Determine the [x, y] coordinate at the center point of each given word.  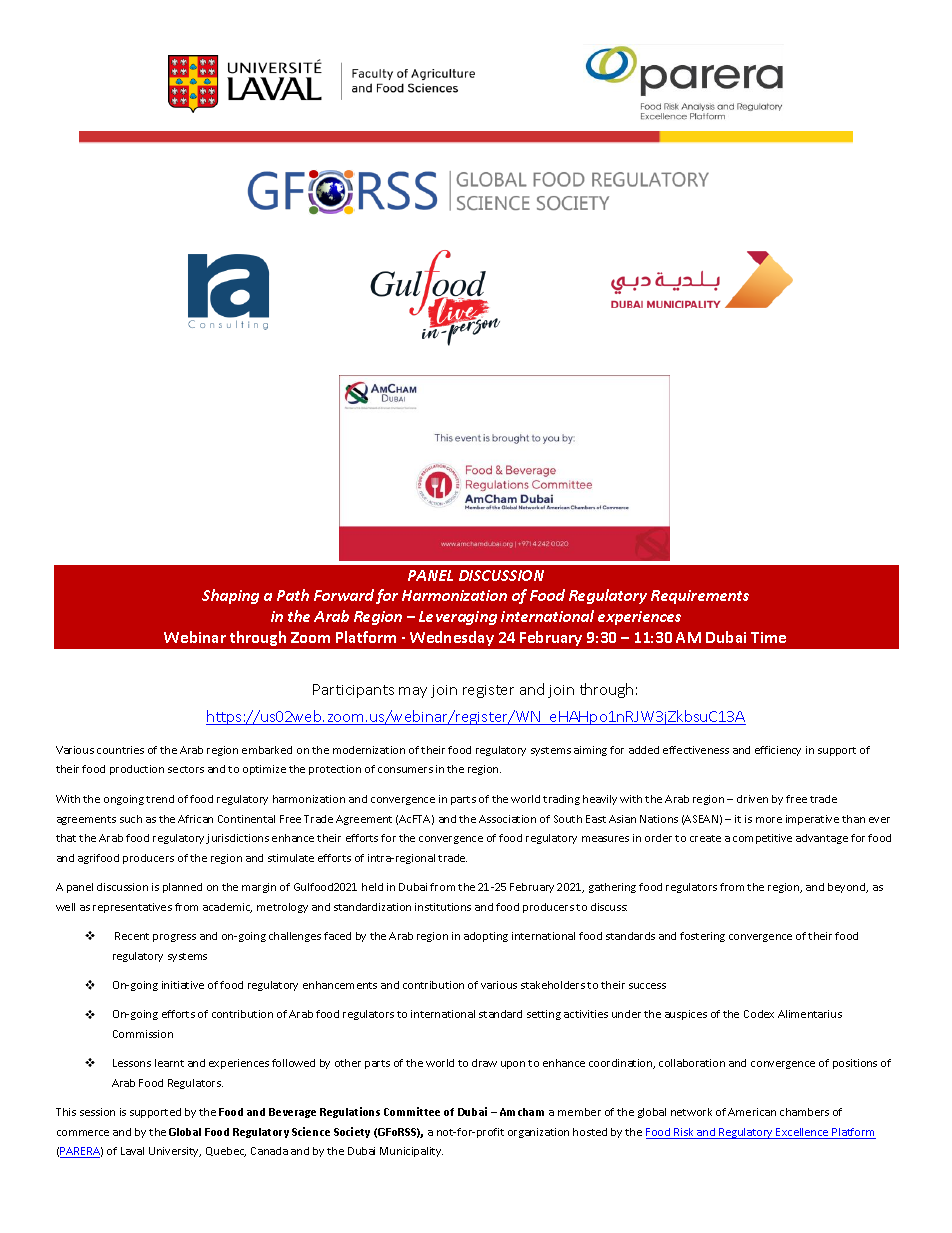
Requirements [700, 597]
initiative [183, 985]
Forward [344, 595]
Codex [759, 1014]
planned [182, 888]
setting [544, 1015]
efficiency [778, 751]
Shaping [230, 596]
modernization [369, 750]
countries [120, 750]
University [175, 1152]
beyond [848, 888]
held [372, 887]
